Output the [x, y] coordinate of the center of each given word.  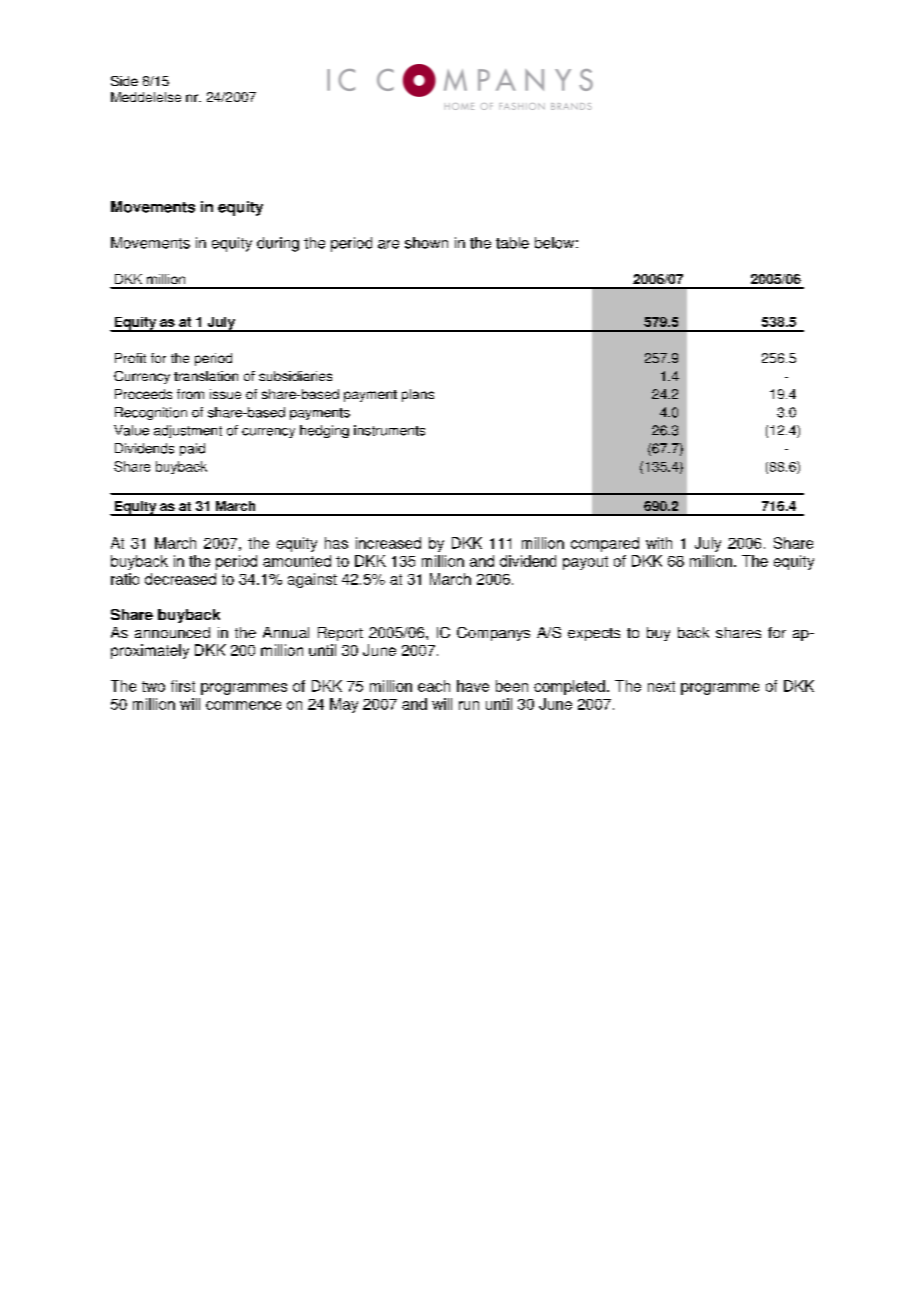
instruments [389, 430]
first [183, 686]
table [512, 243]
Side [124, 81]
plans [418, 395]
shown [426, 243]
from [190, 394]
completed [569, 687]
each [434, 686]
